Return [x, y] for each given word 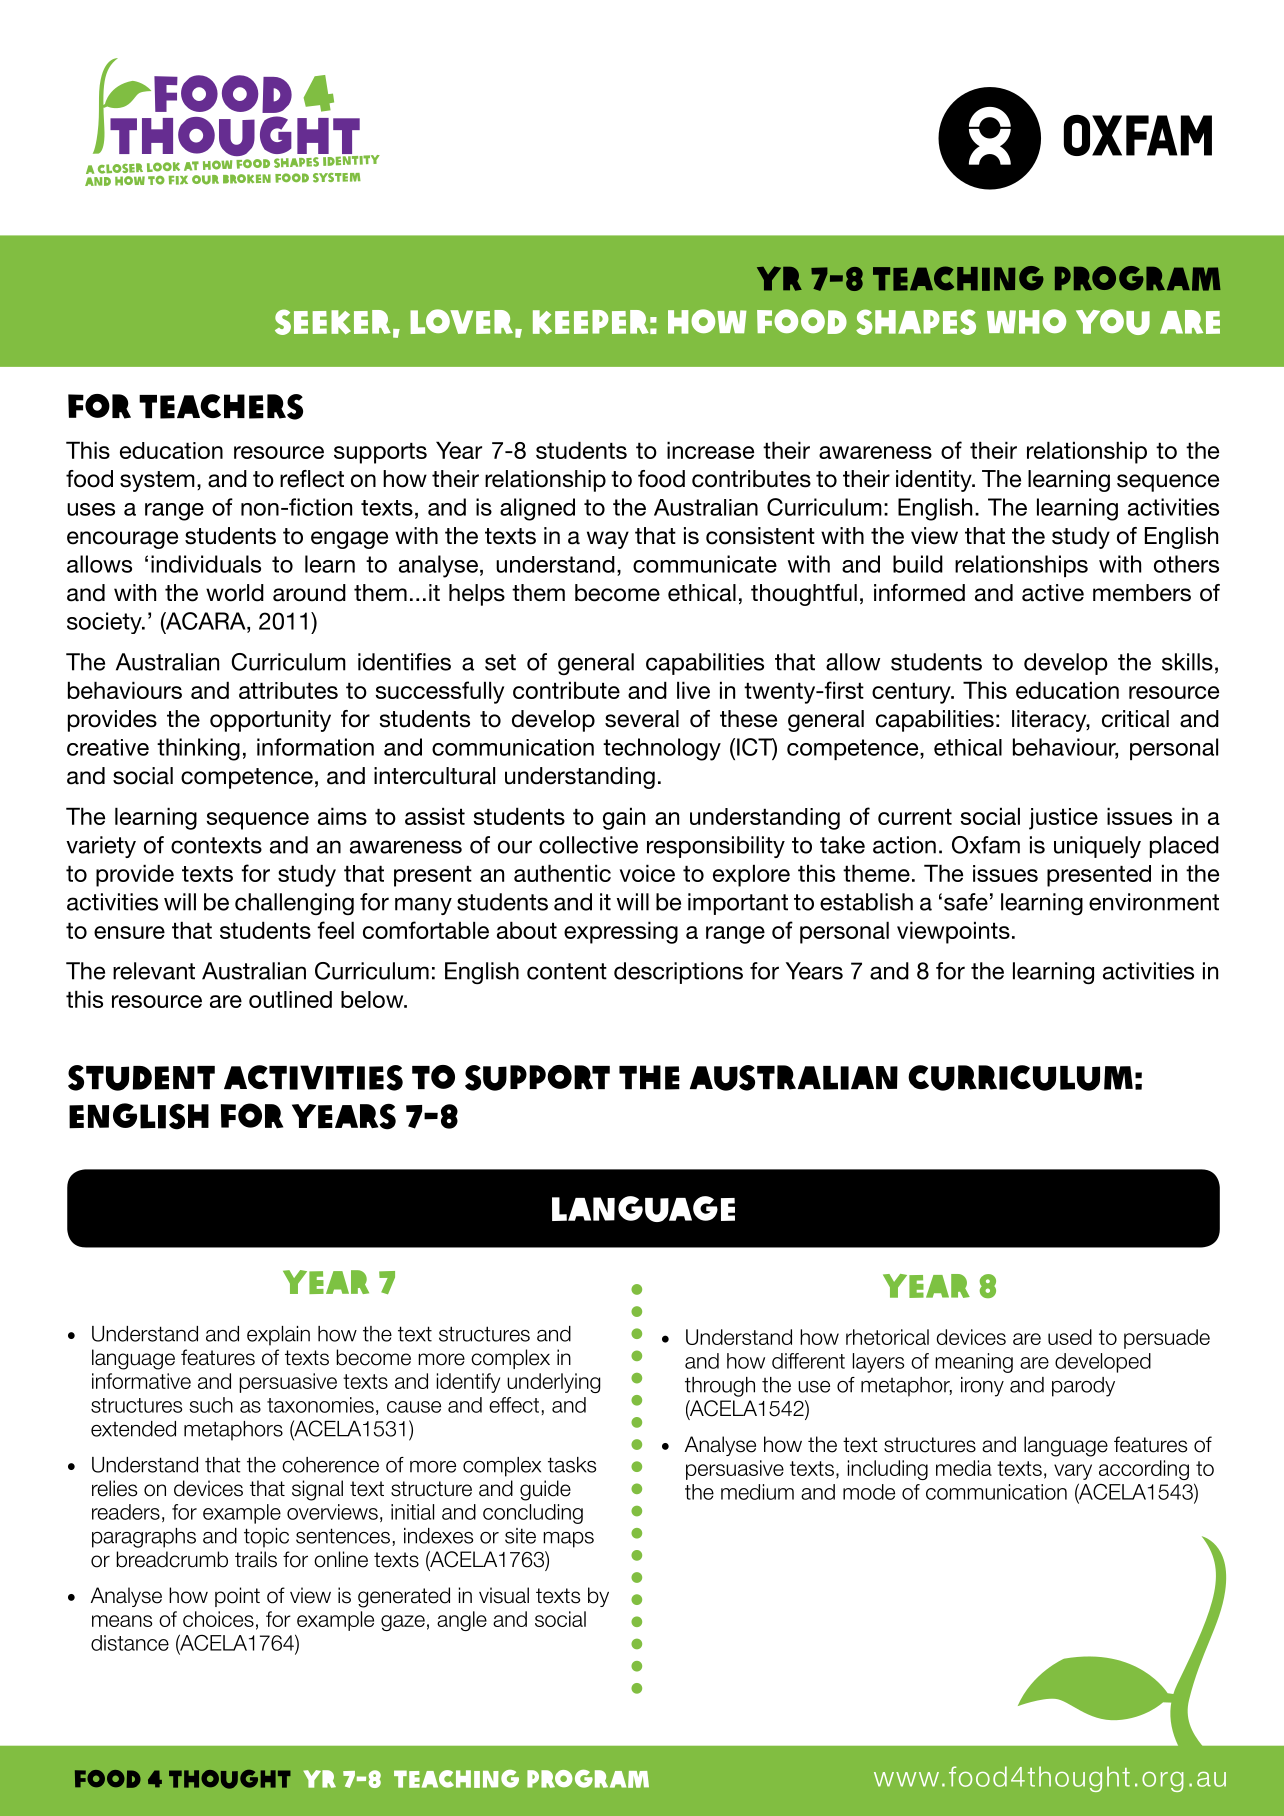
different [808, 1361]
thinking [198, 749]
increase [710, 450]
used [1070, 1337]
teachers [221, 407]
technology [662, 749]
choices [218, 1619]
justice [1063, 819]
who [1026, 321]
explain [278, 1336]
